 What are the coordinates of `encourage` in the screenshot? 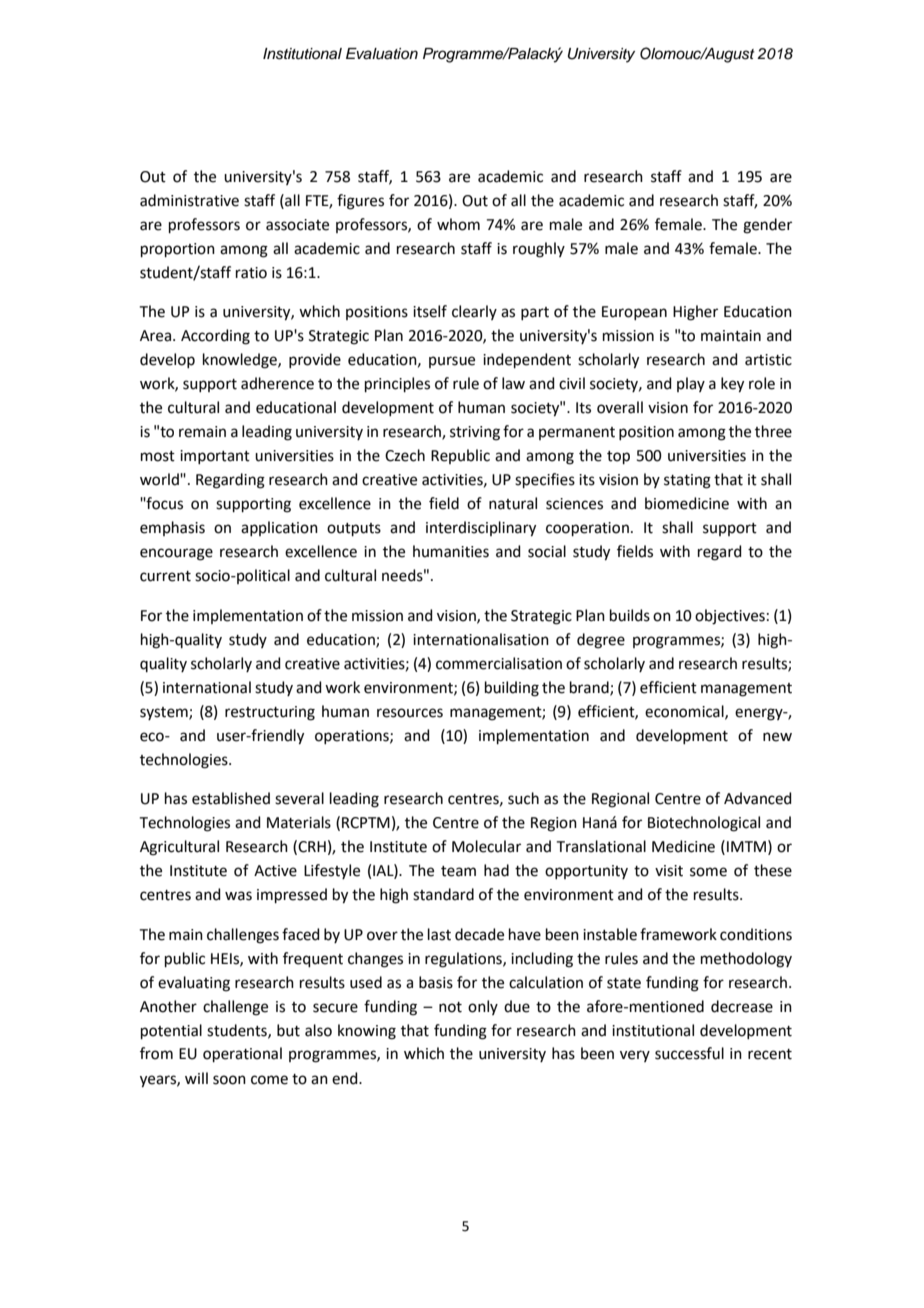 It's located at (176, 554).
